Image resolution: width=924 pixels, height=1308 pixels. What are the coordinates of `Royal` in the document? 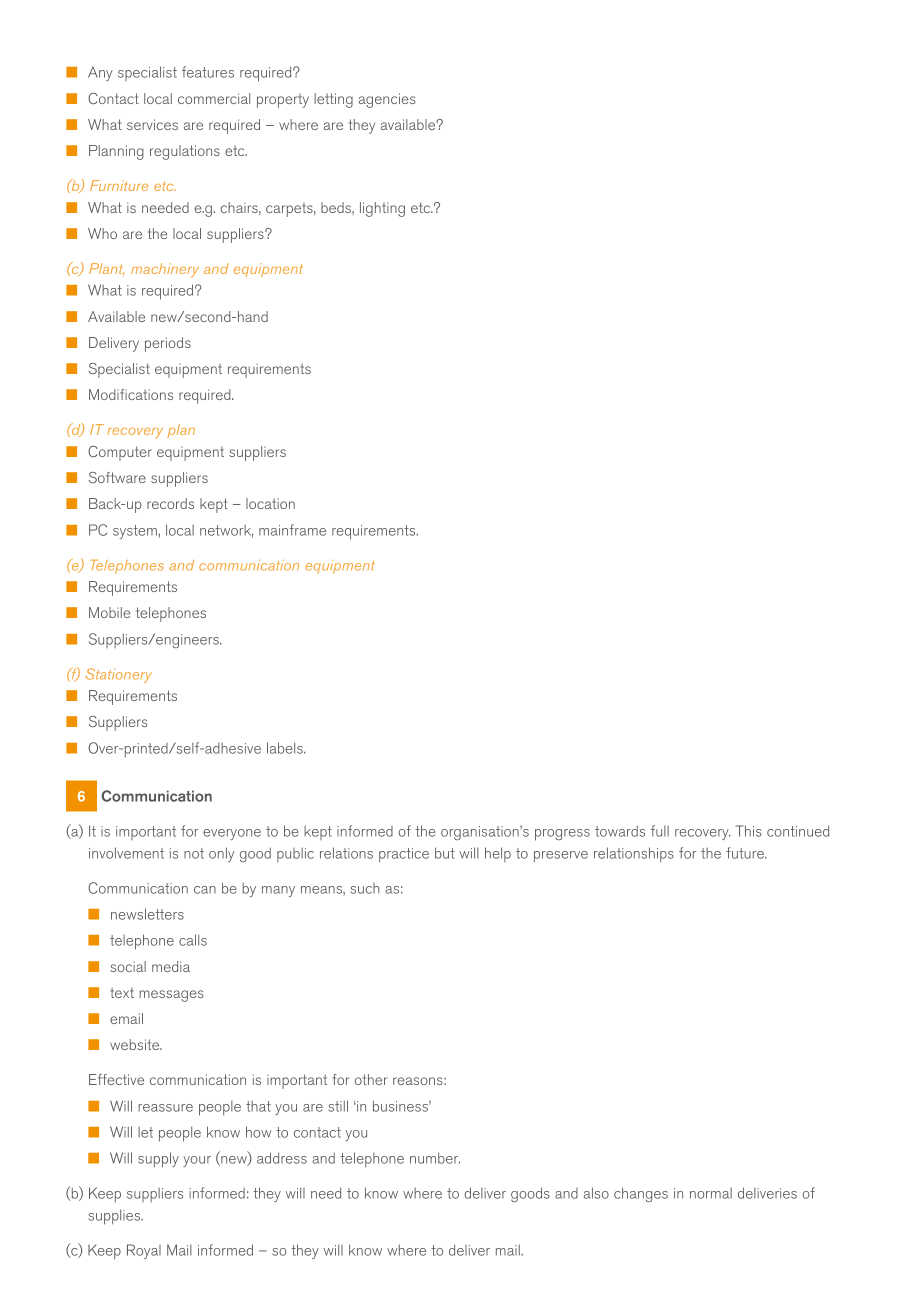 It's located at (144, 1251).
